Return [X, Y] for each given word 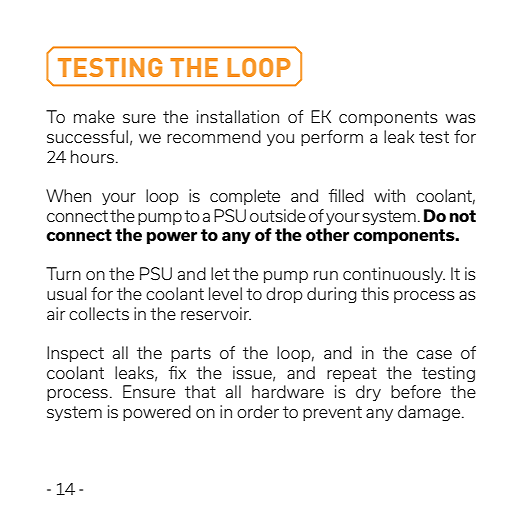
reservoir [216, 313]
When [68, 195]
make [94, 116]
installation [238, 116]
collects [99, 313]
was [460, 118]
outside [278, 215]
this [375, 293]
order [258, 411]
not [463, 216]
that [200, 391]
